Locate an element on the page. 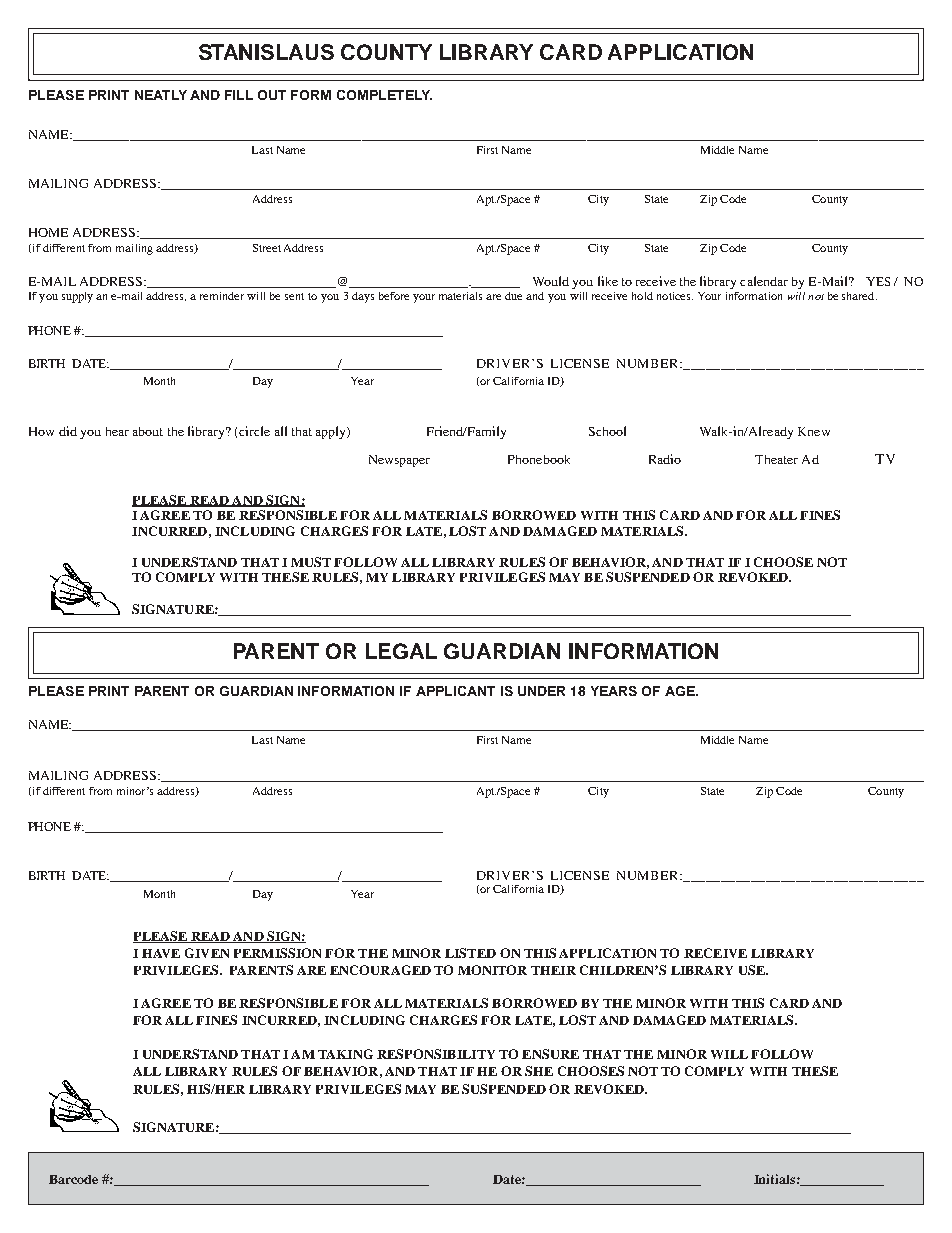 The width and height of the page is (952, 1233). ENSURE is located at coordinates (550, 1054).
